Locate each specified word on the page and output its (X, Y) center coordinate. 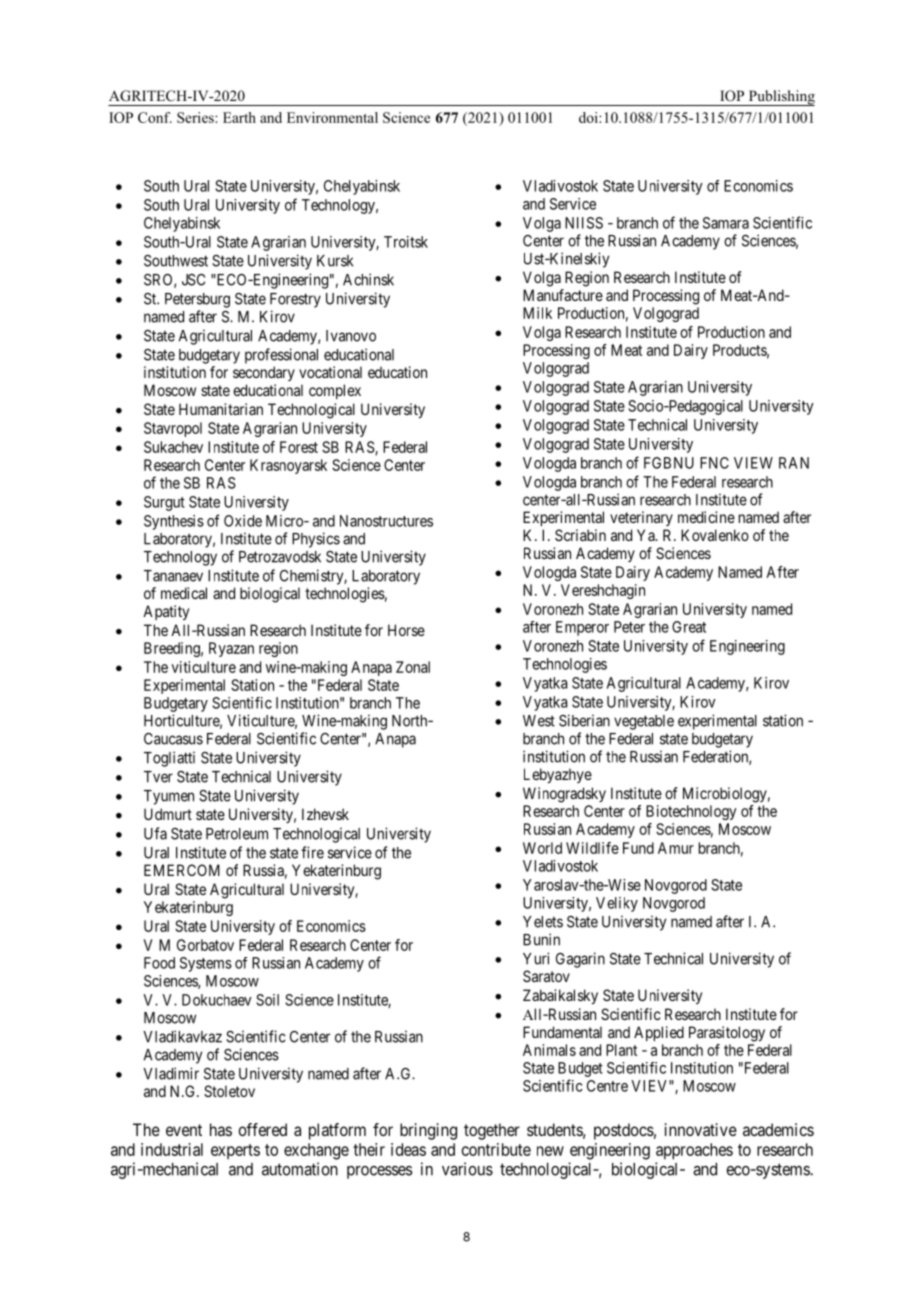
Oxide (243, 521)
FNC (714, 463)
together (492, 1131)
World (542, 848)
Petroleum (237, 834)
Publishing (780, 98)
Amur (676, 848)
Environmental (332, 117)
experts (235, 1151)
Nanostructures (386, 521)
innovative (701, 1129)
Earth (239, 117)
